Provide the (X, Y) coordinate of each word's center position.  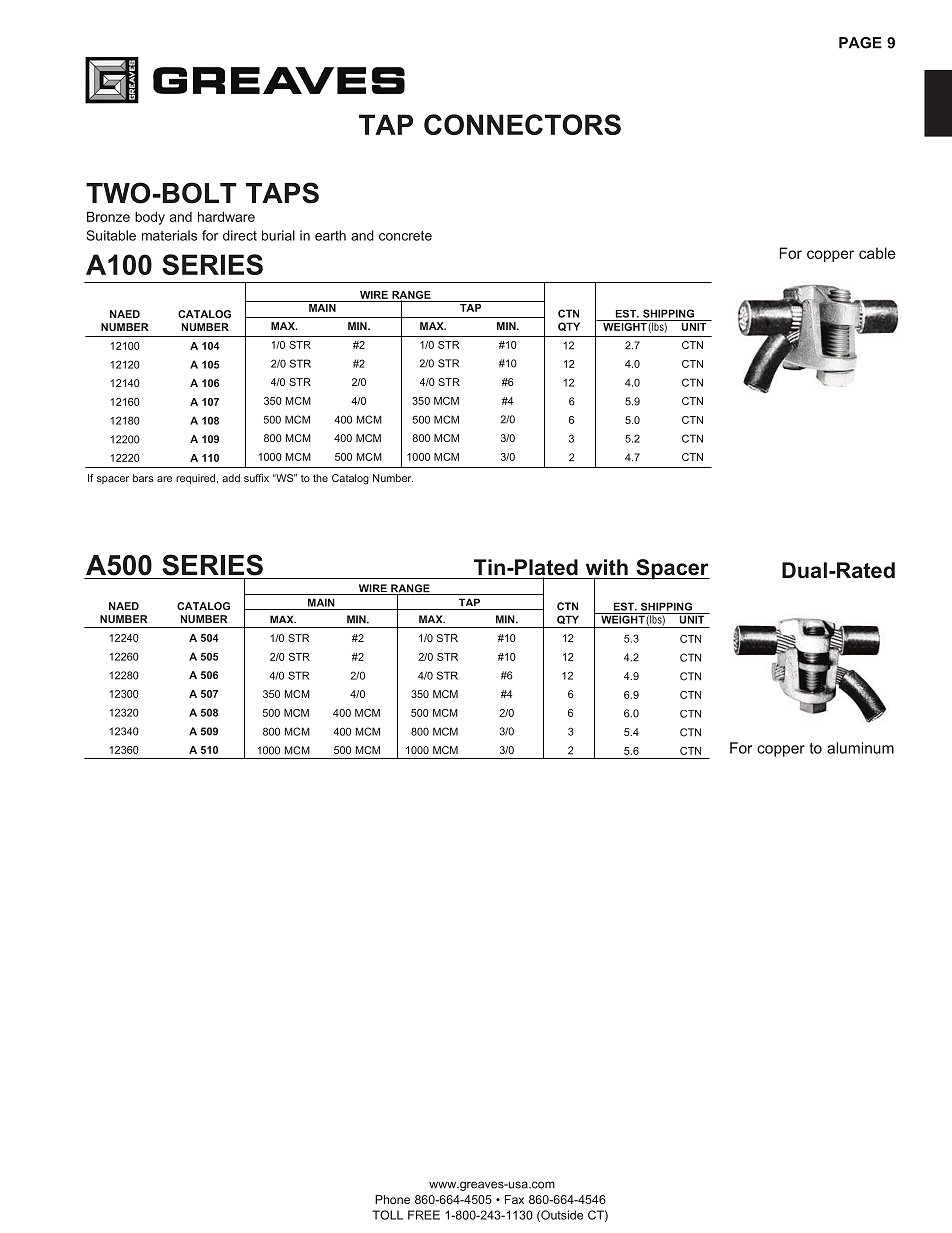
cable (877, 253)
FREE (424, 1215)
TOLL (387, 1215)
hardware (226, 216)
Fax (514, 1199)
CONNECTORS (522, 124)
